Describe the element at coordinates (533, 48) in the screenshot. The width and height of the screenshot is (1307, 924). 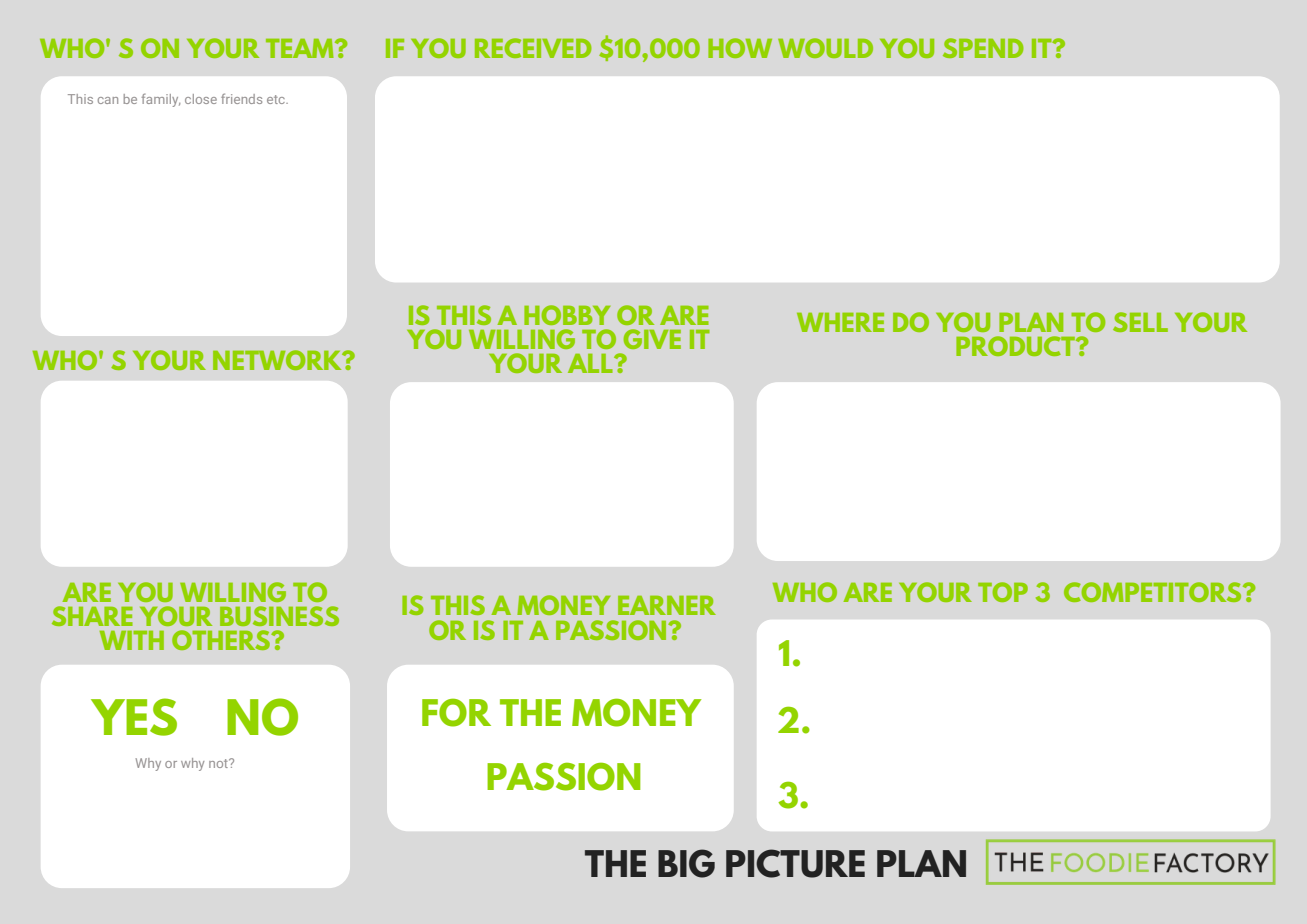
I see `RECEIVED` at that location.
